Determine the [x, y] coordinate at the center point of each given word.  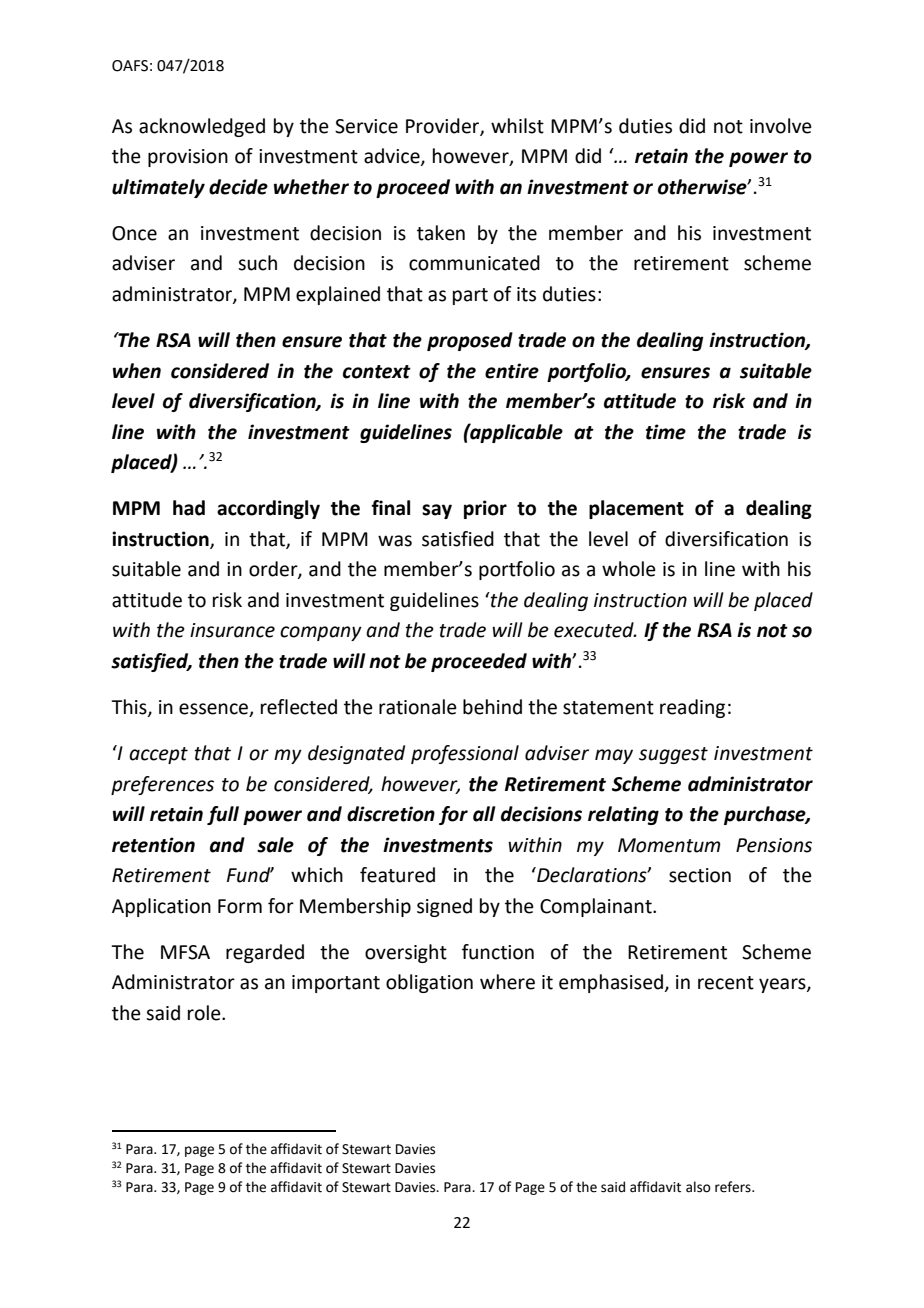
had [189, 508]
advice [393, 157]
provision [188, 158]
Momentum [669, 845]
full [223, 815]
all [484, 814]
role [205, 1013]
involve [781, 126]
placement [636, 509]
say [437, 511]
